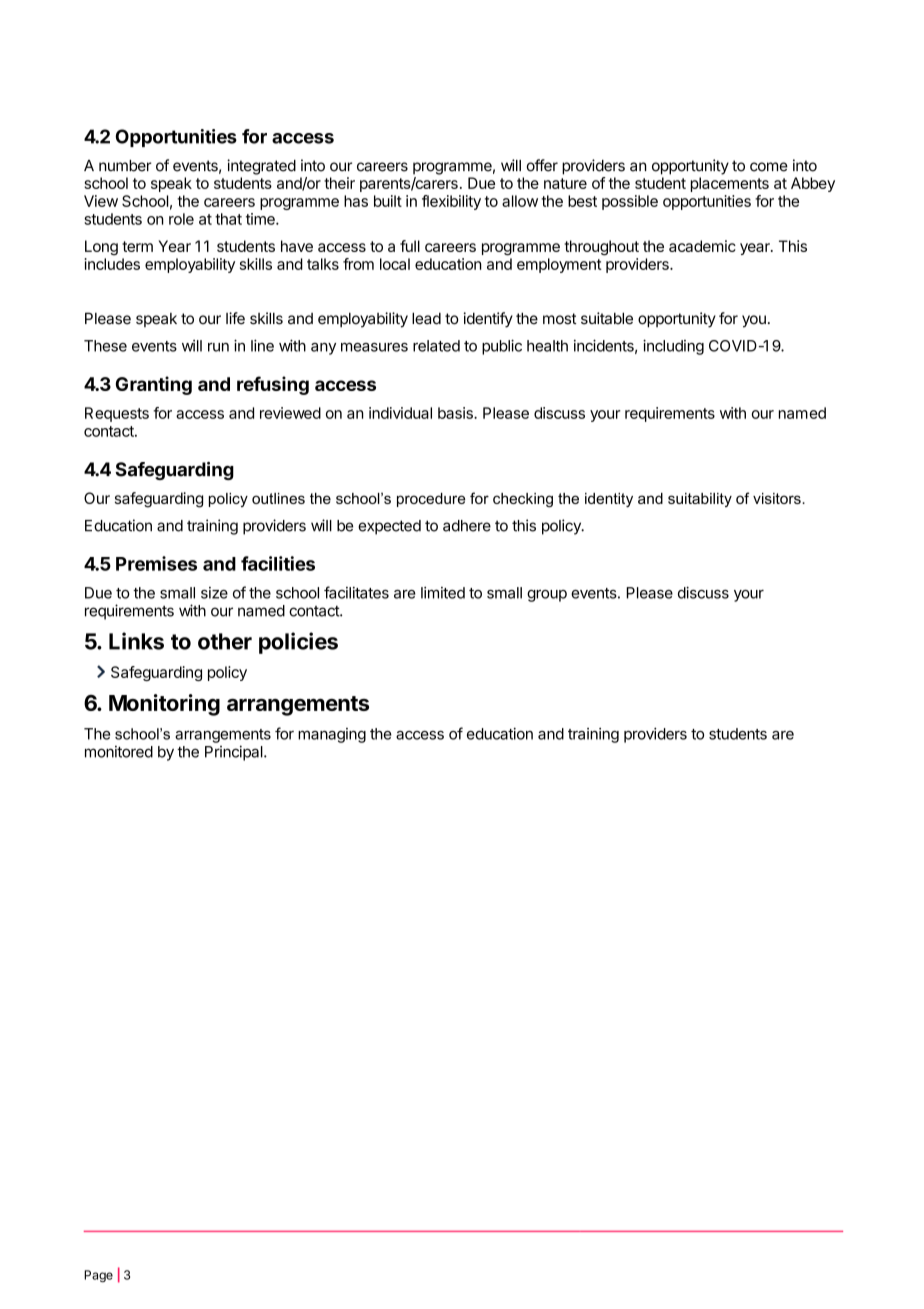  I want to click on Principal, so click(235, 753).
